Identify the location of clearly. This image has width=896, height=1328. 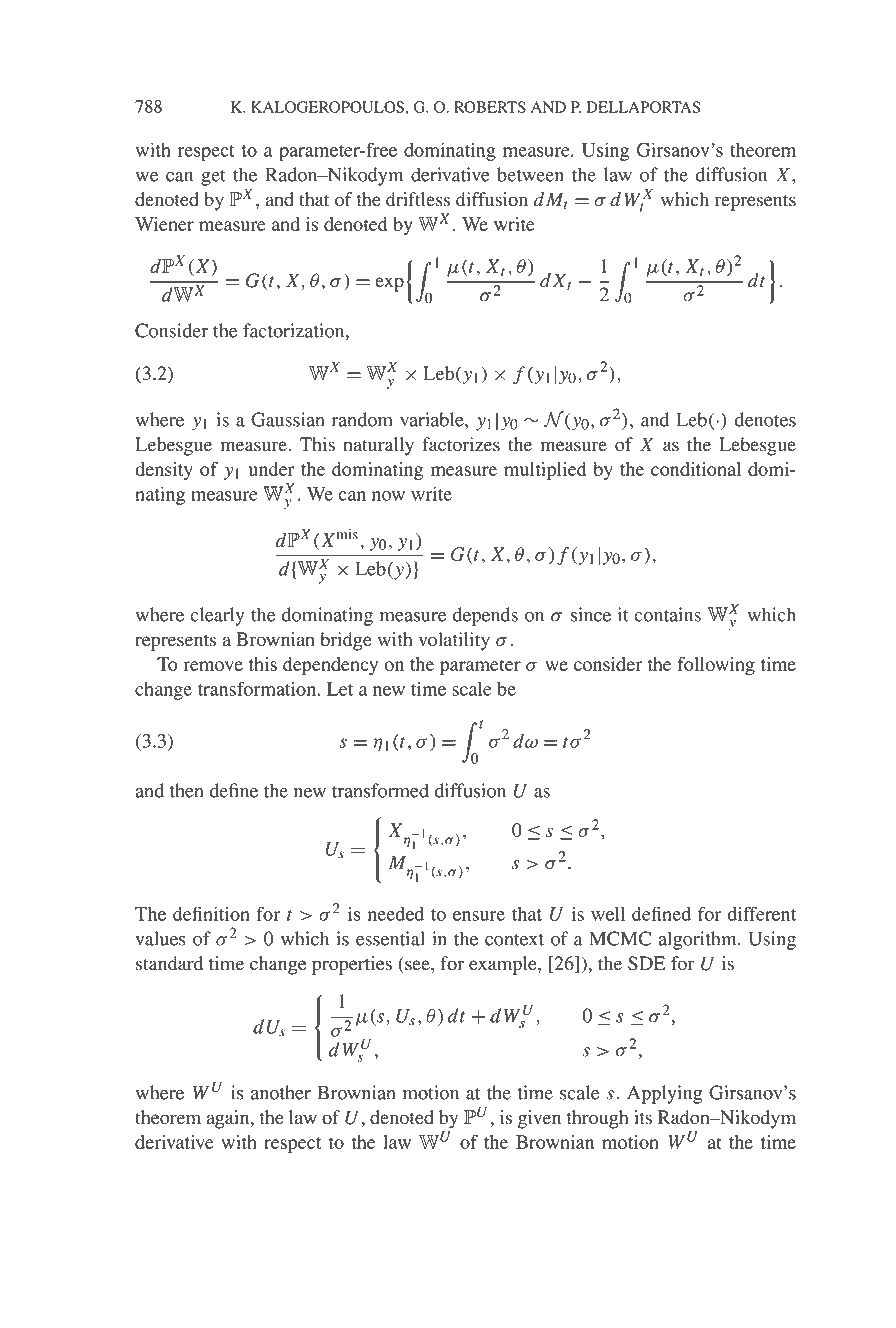
(217, 616).
